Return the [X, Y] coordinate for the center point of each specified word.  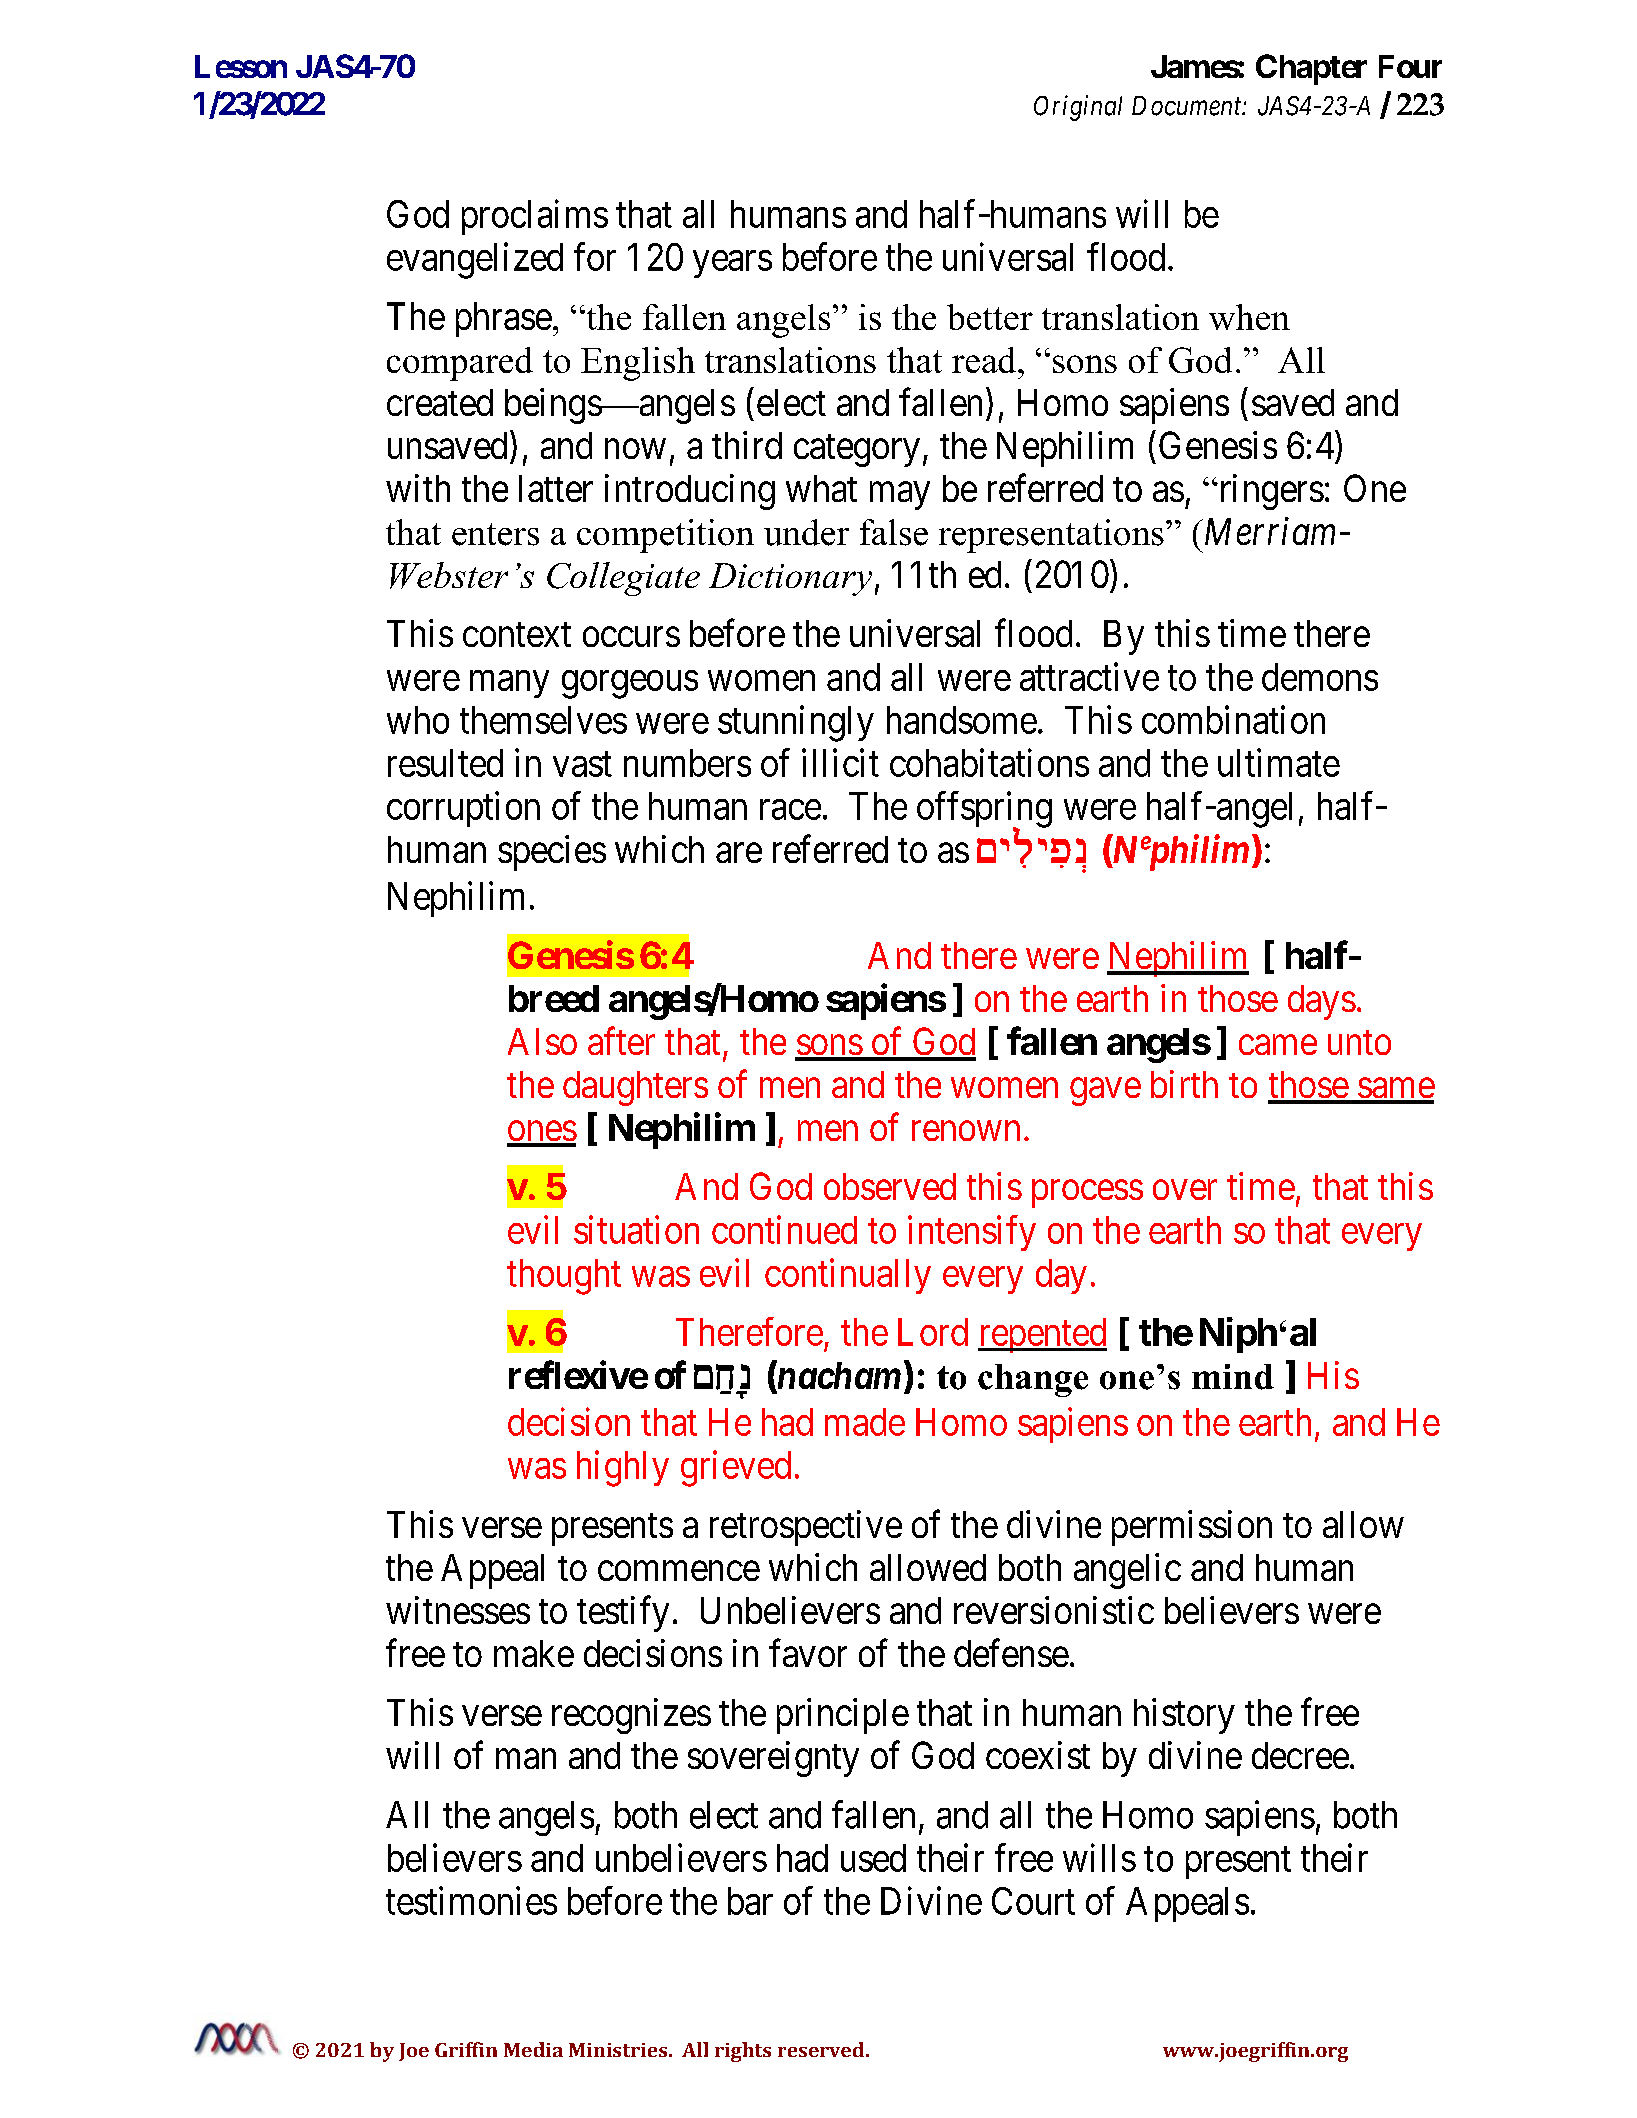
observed [890, 1186]
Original [1078, 108]
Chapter [1311, 69]
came [1278, 1045]
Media [533, 2049]
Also [542, 1041]
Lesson [241, 66]
